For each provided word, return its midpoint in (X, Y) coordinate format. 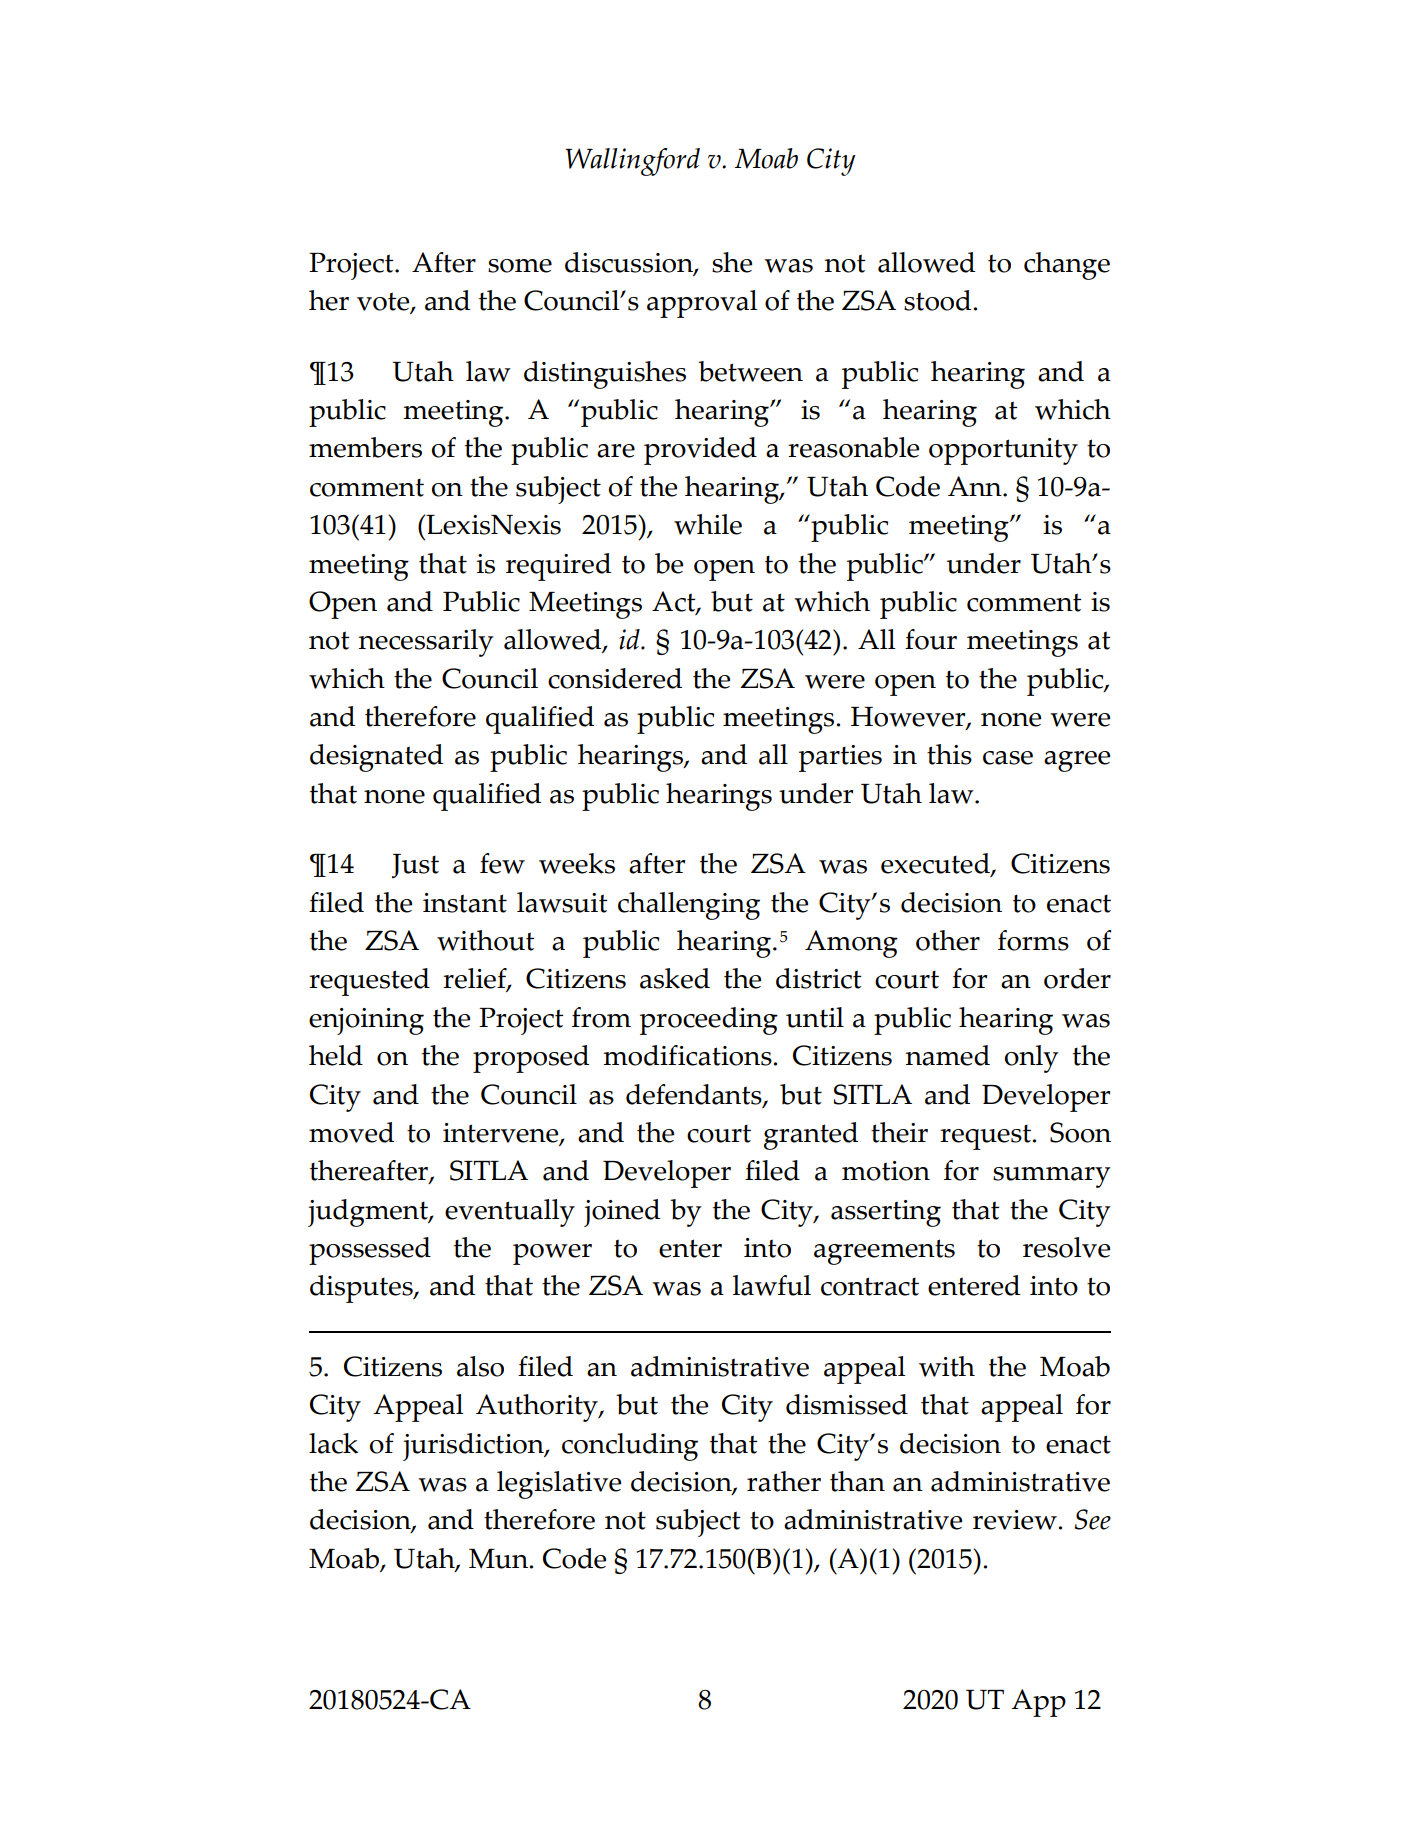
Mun (498, 1559)
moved (351, 1132)
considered (615, 678)
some (520, 266)
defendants (695, 1095)
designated (376, 758)
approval (702, 304)
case (1008, 758)
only (1032, 1059)
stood (937, 300)
